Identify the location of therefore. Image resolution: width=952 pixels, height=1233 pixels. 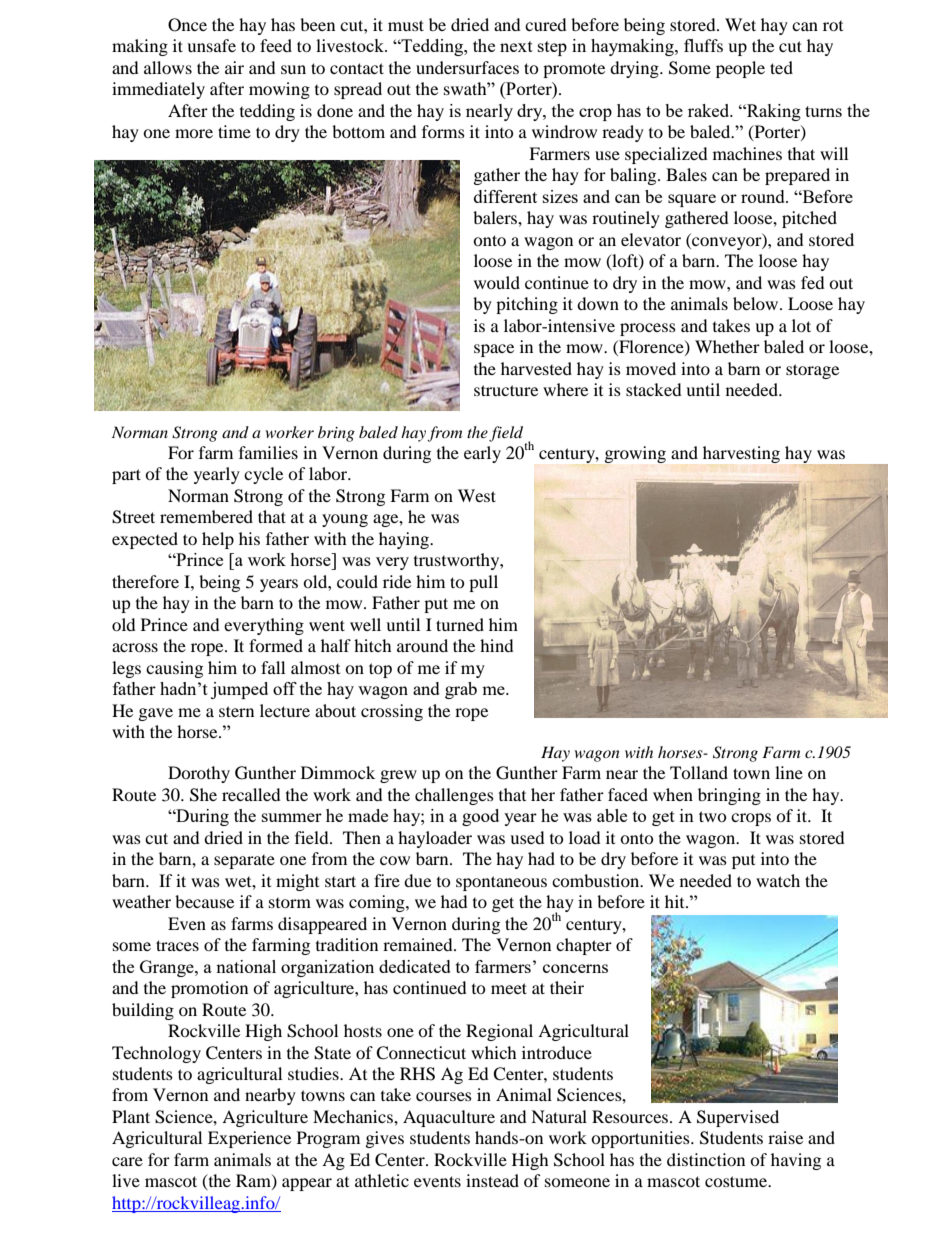
(145, 581).
